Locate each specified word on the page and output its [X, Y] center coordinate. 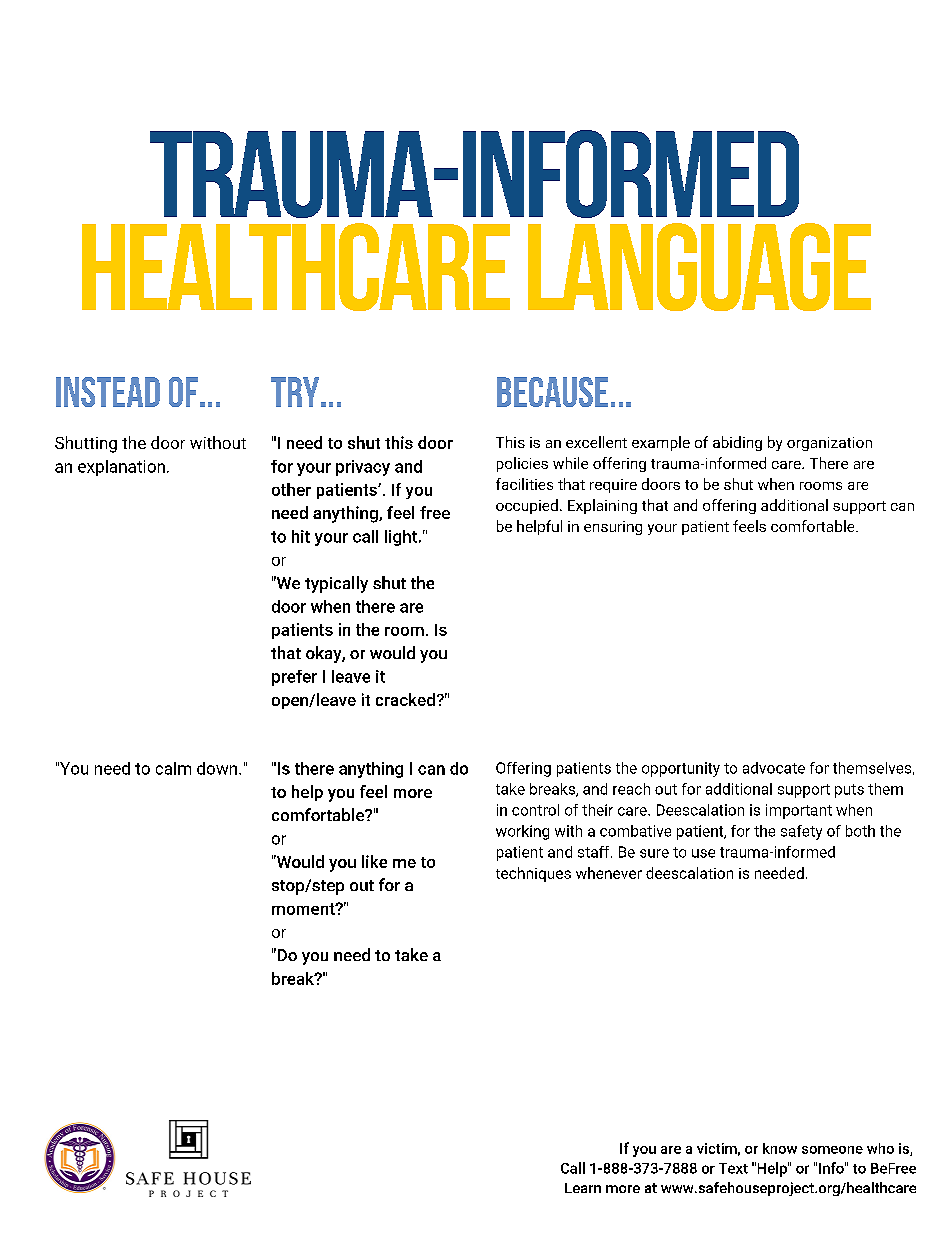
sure [654, 853]
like [374, 861]
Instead [108, 392]
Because [552, 392]
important [799, 811]
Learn [583, 1188]
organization [829, 444]
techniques [533, 874]
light [401, 538]
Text [733, 1168]
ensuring [613, 528]
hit [301, 536]
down [217, 768]
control [535, 810]
